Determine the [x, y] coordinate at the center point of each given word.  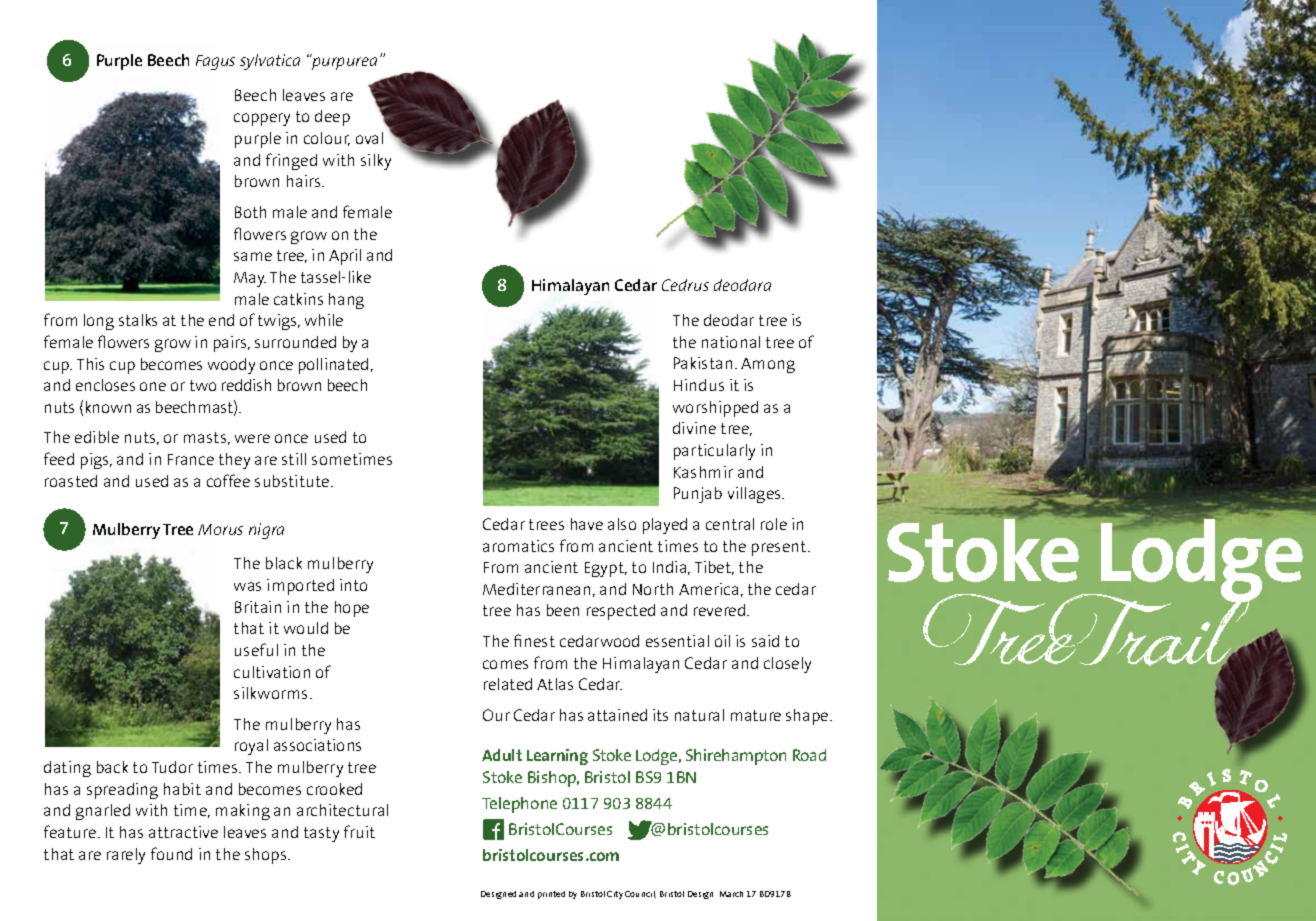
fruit [359, 831]
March [731, 894]
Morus [220, 529]
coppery [262, 119]
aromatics [518, 546]
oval [369, 138]
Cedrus [685, 285]
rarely [126, 856]
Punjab [698, 495]
